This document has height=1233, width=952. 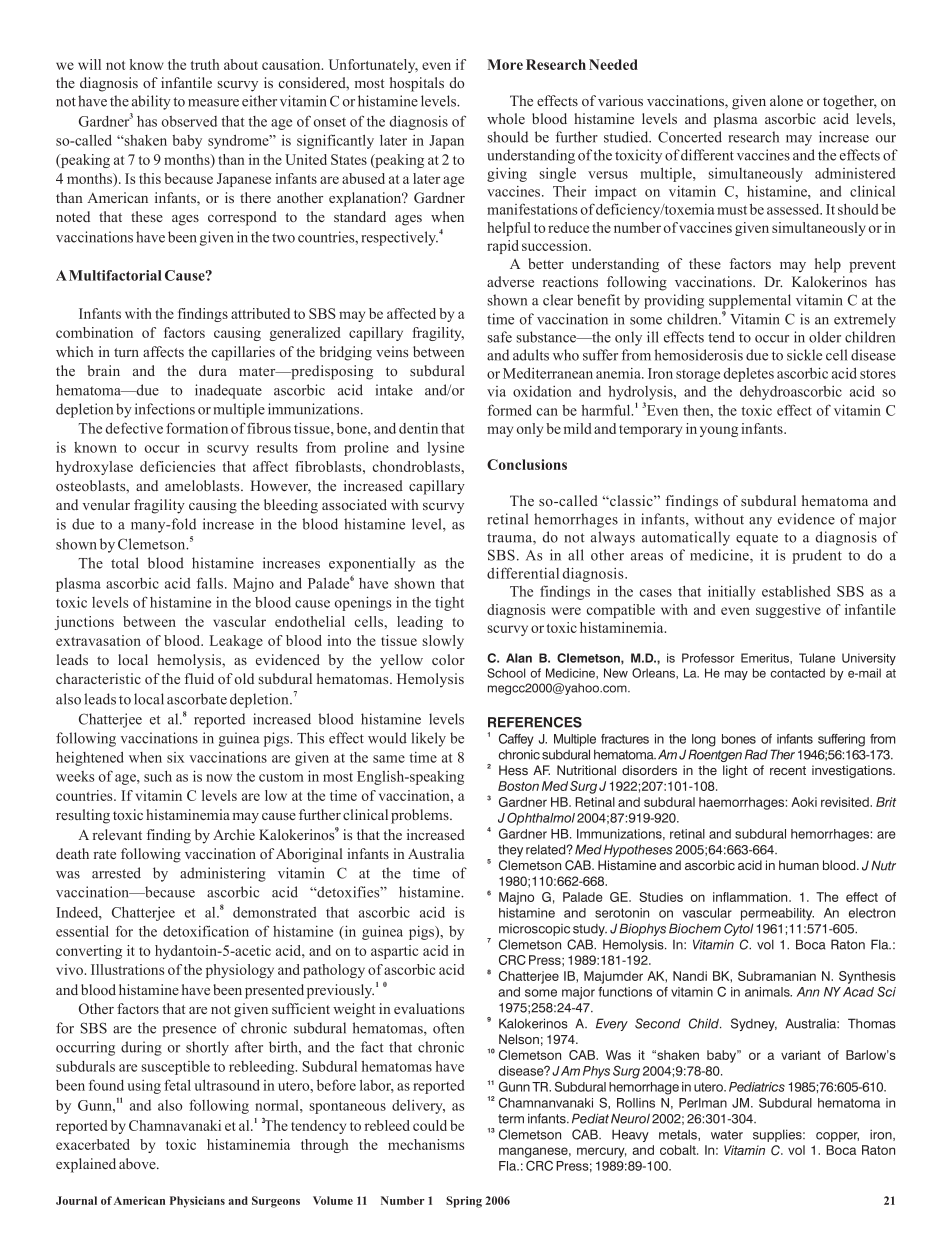 I want to click on Aoki, so click(x=804, y=802).
